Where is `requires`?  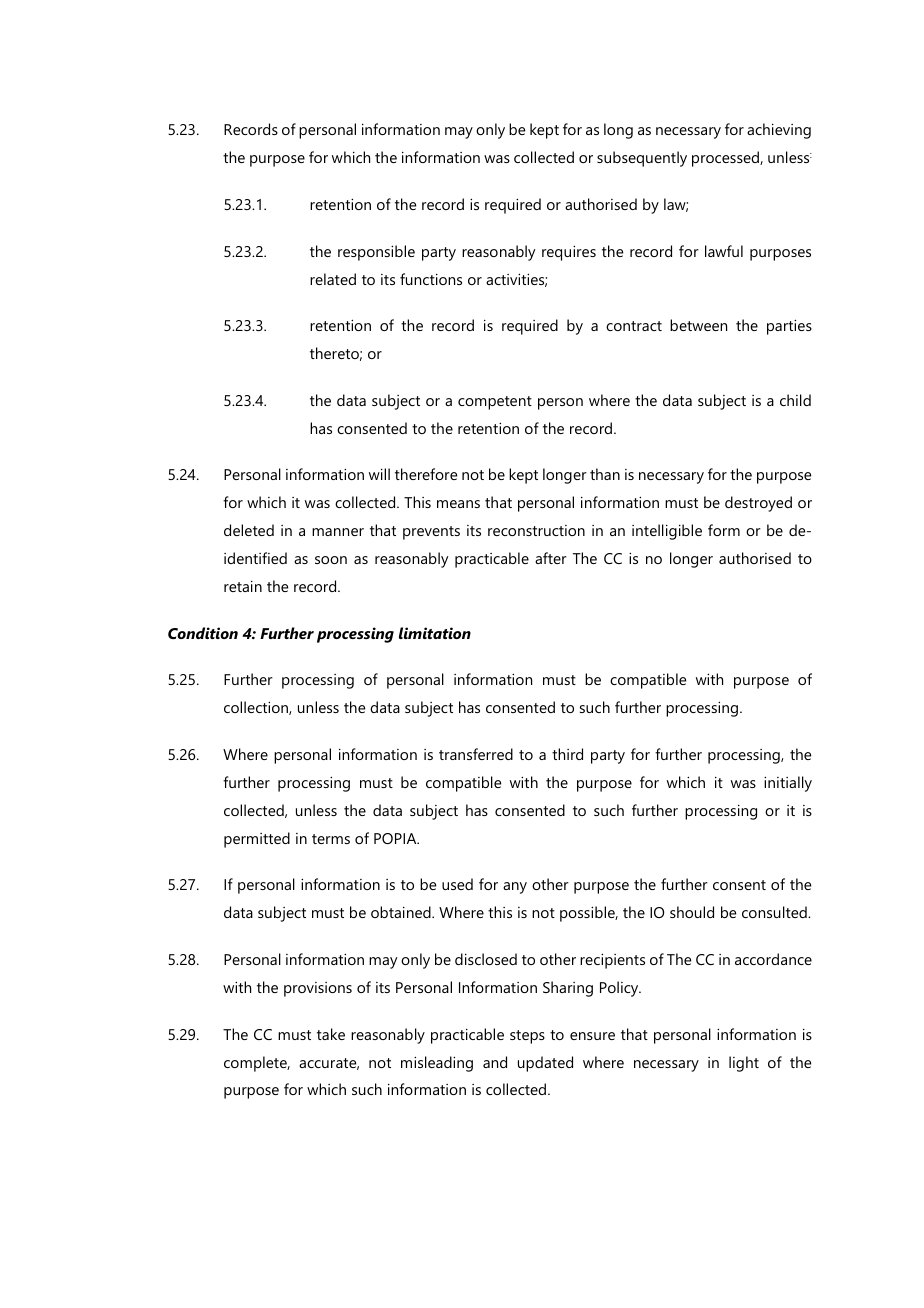
requires is located at coordinates (569, 253).
